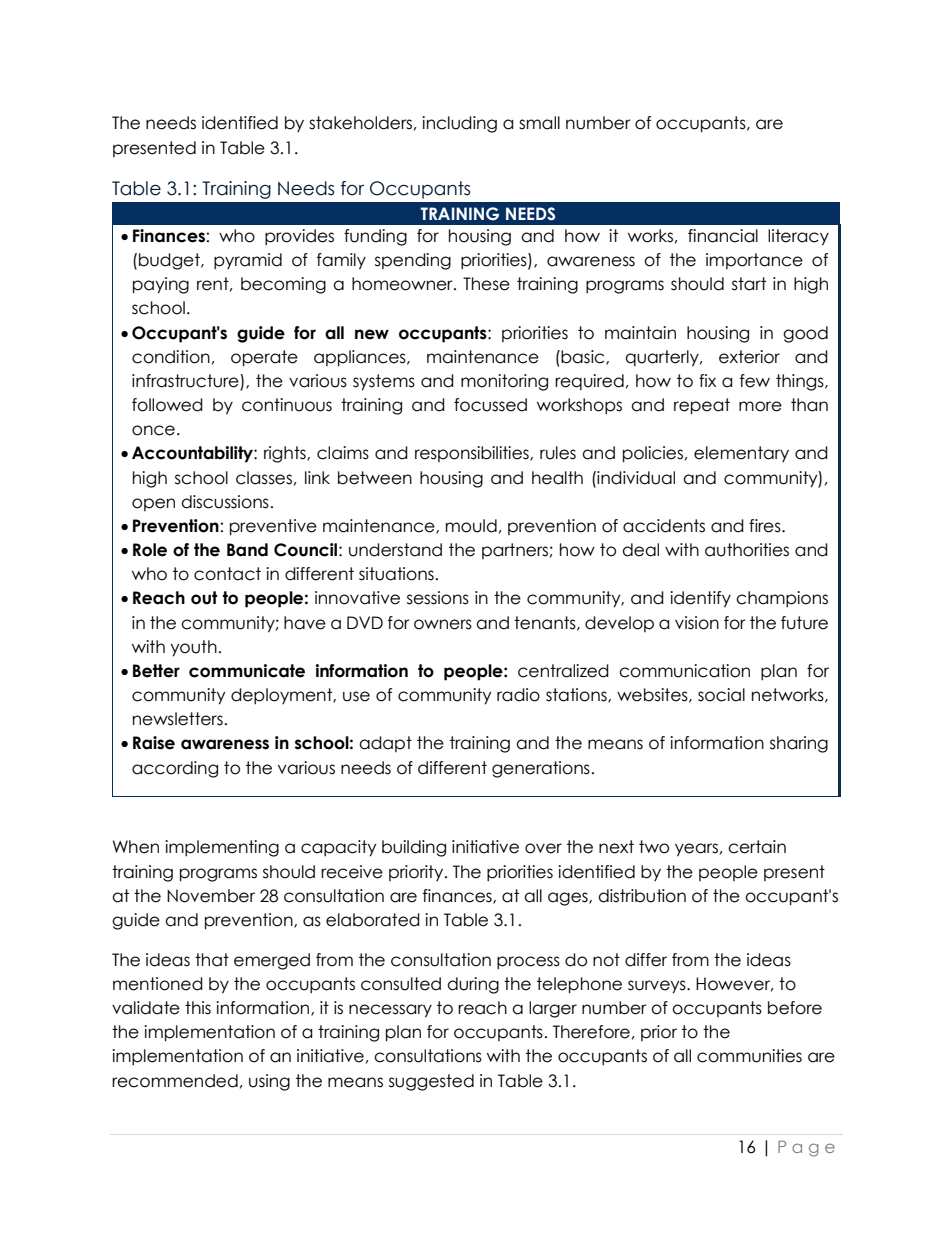 Image resolution: width=952 pixels, height=1233 pixels. Describe the element at coordinates (299, 237) in the image. I see `provides` at that location.
